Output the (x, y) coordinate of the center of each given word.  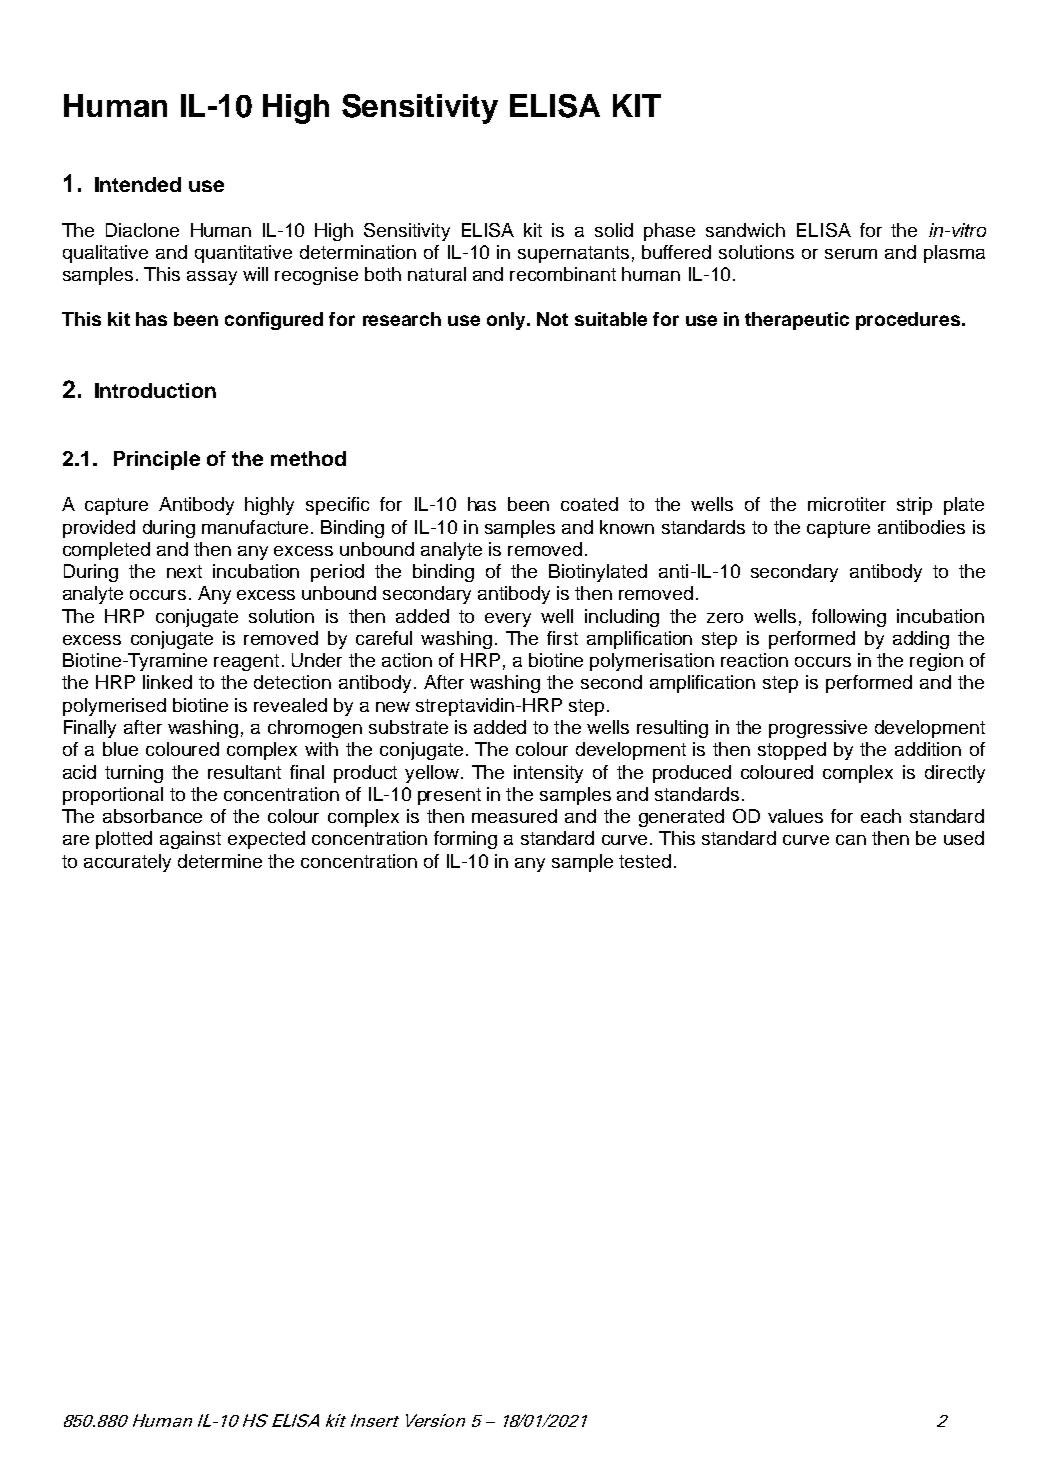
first (562, 638)
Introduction (155, 390)
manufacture (255, 527)
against (190, 840)
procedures (909, 321)
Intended (138, 184)
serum (851, 254)
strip (914, 506)
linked (167, 682)
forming (465, 840)
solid (614, 230)
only (507, 321)
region (936, 662)
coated (589, 504)
